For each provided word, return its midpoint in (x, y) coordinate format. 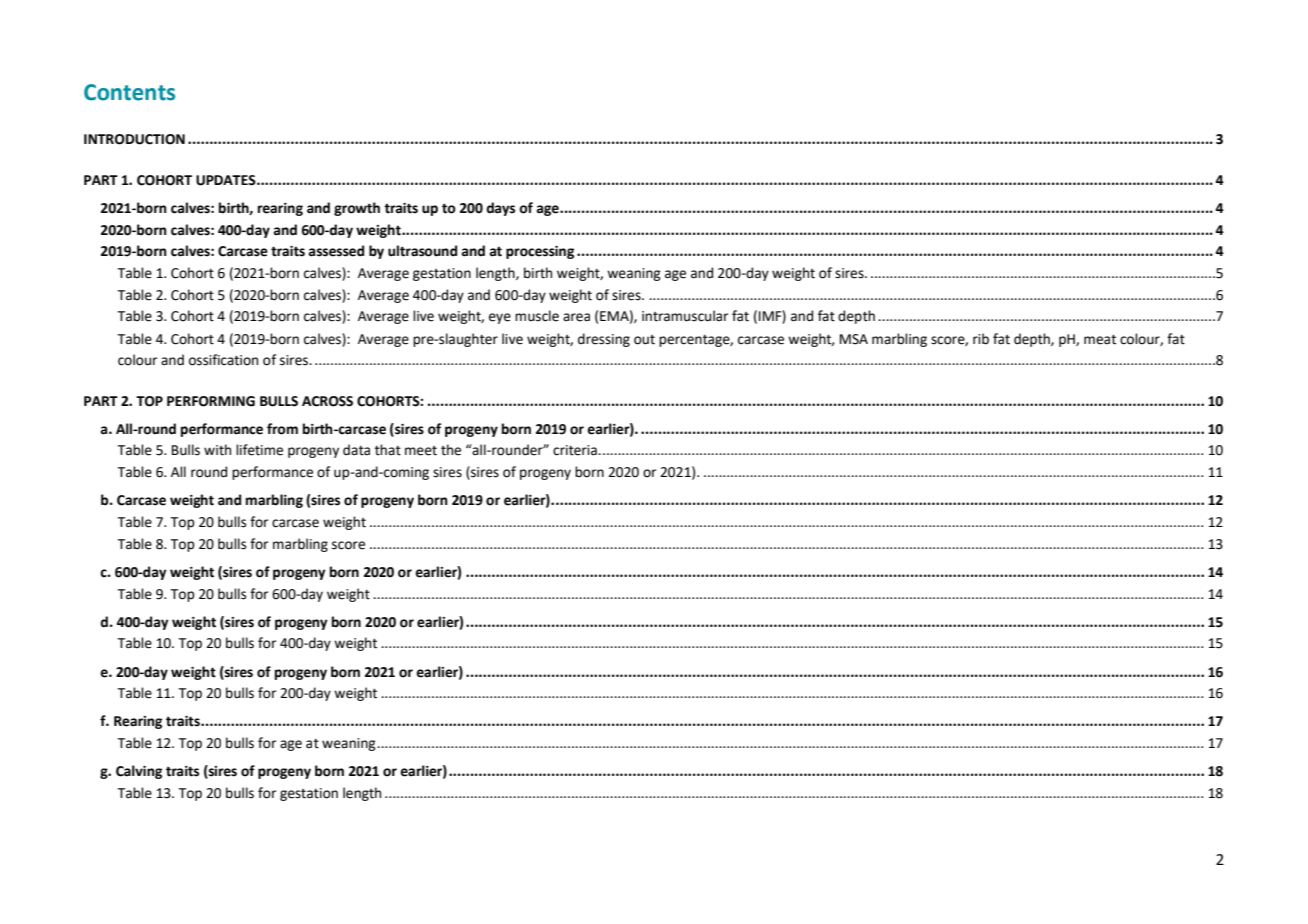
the (451, 450)
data (356, 450)
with (217, 450)
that (388, 450)
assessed (336, 251)
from (282, 429)
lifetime (259, 450)
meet (421, 451)
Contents (129, 92)
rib (981, 339)
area (576, 317)
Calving (139, 772)
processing (540, 252)
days (500, 209)
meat (1100, 340)
